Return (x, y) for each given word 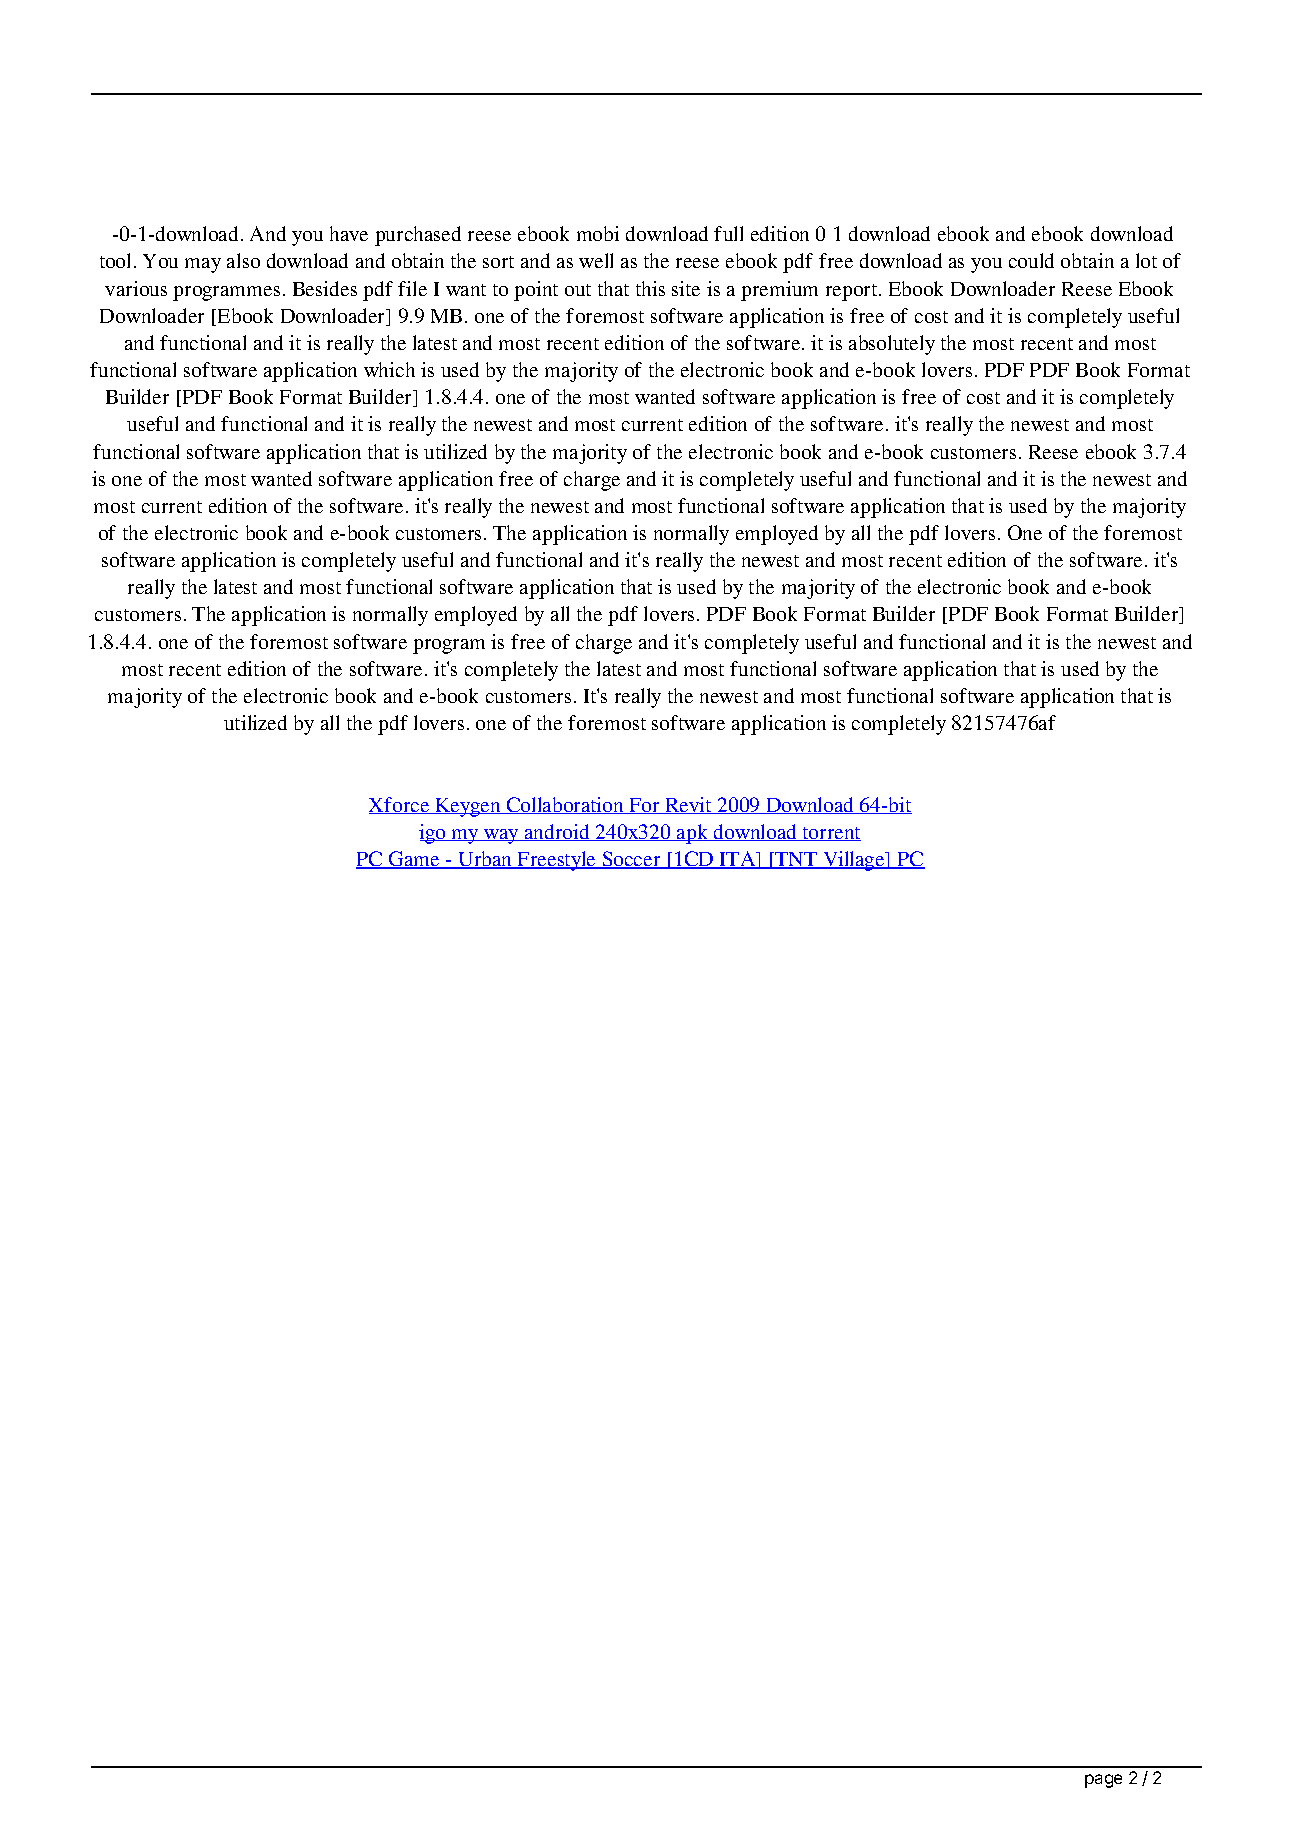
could (1031, 260)
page (1103, 1781)
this (650, 288)
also (243, 260)
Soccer (631, 860)
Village (854, 861)
